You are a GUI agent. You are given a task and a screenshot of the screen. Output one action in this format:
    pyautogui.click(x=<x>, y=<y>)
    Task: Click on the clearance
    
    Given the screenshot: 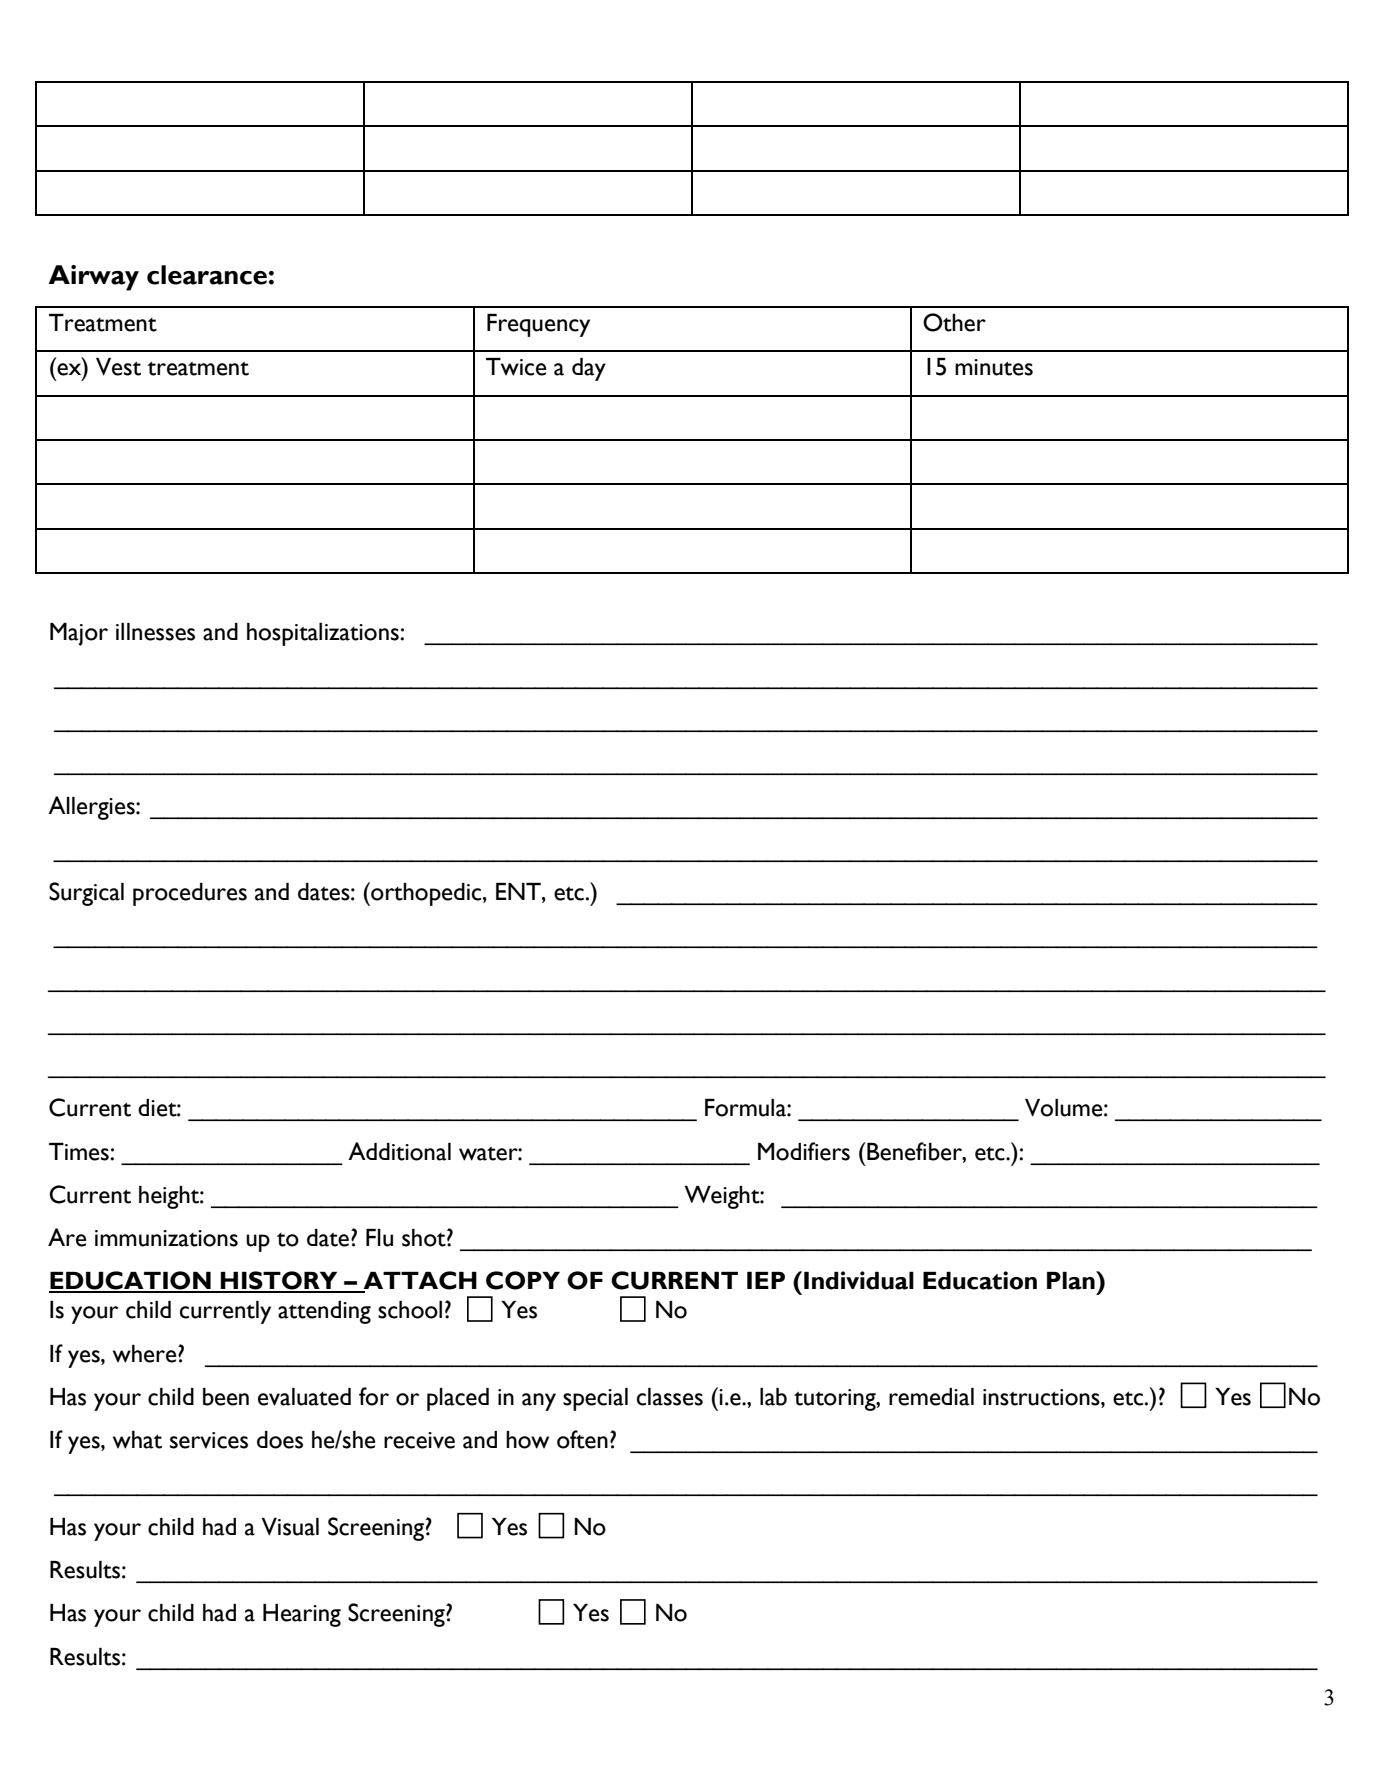 What is the action you would take?
    pyautogui.click(x=207, y=275)
